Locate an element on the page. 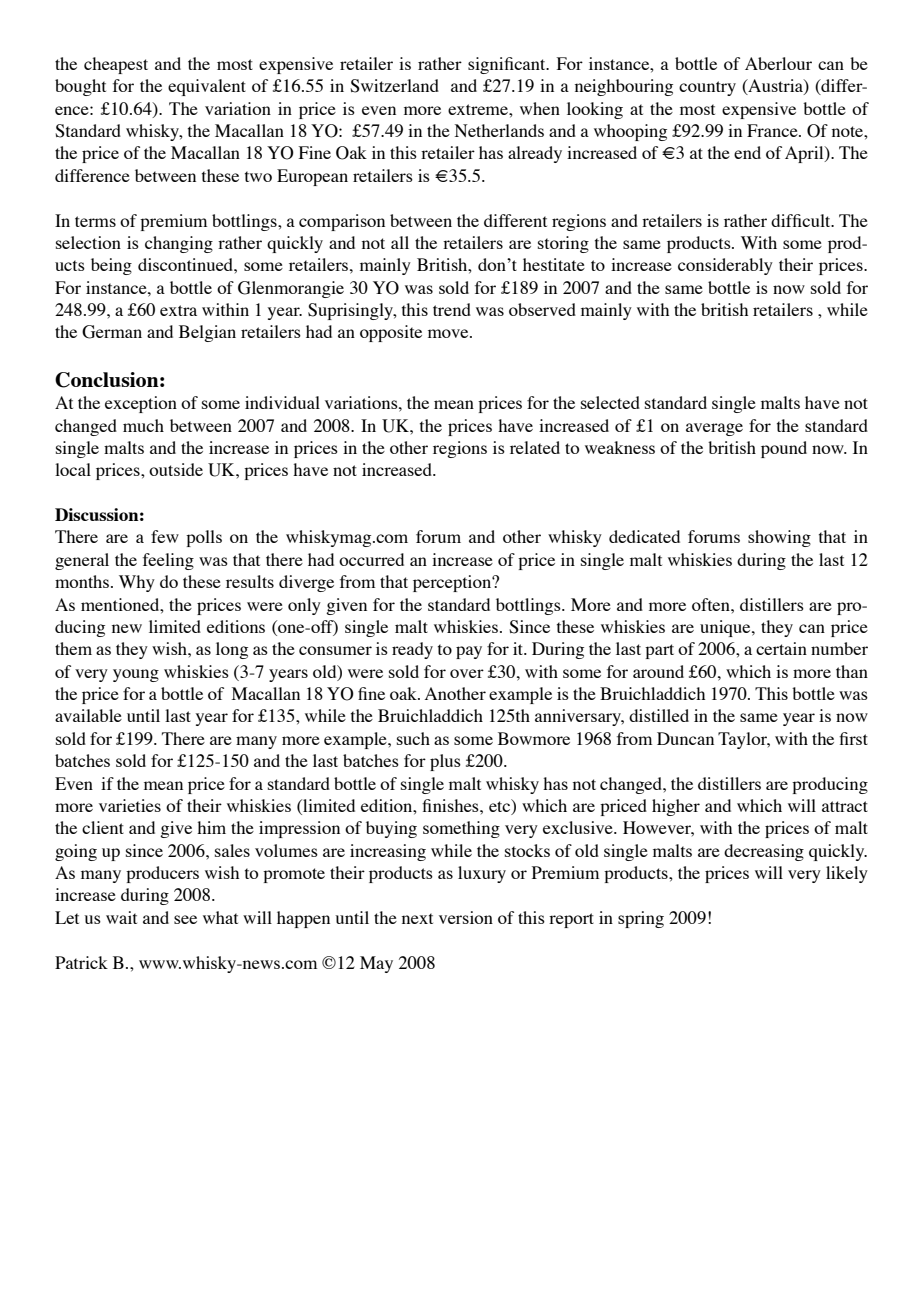 This page has height=1308, width=924. pay is located at coordinates (469, 652).
